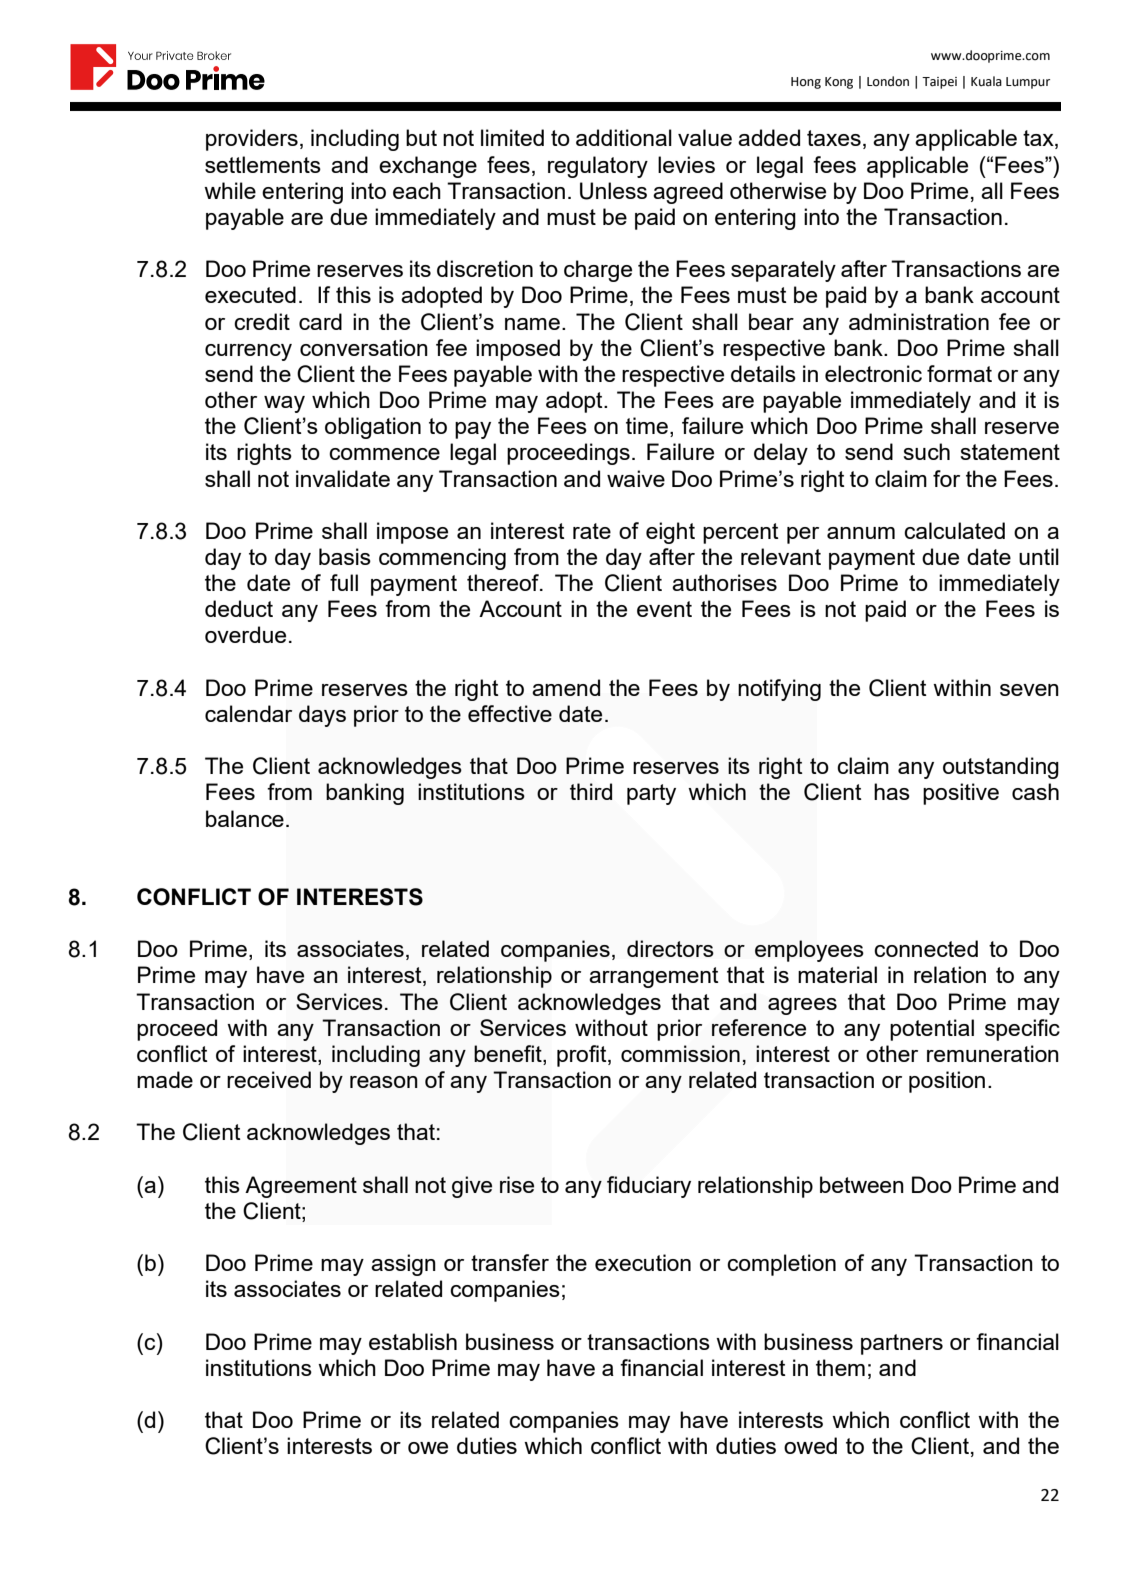 Image resolution: width=1128 pixels, height=1596 pixels. I want to click on way, so click(284, 404).
